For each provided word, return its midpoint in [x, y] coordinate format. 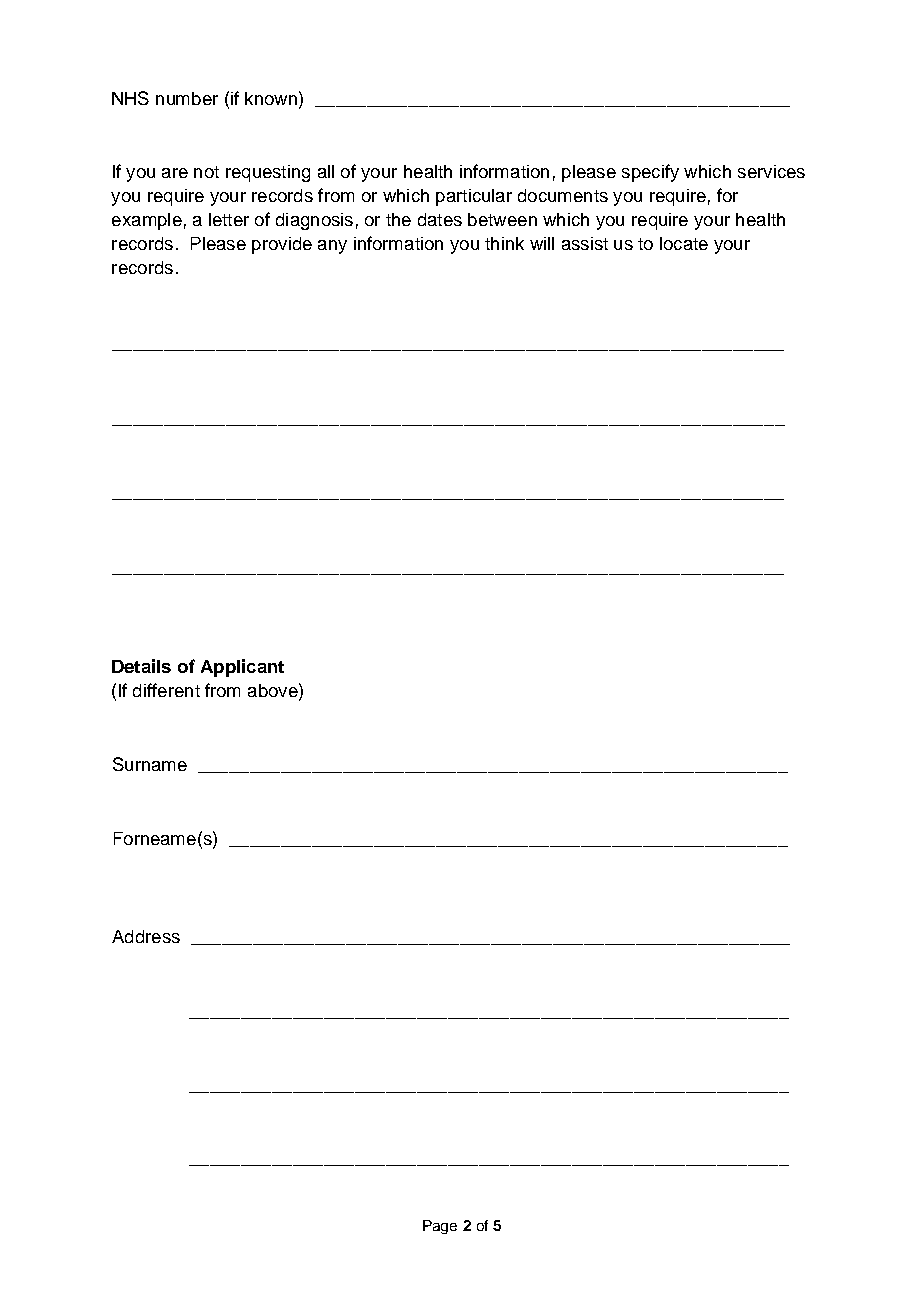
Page [440, 1227]
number [187, 98]
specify [650, 173]
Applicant [242, 668]
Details [141, 666]
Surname [150, 764]
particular [474, 197]
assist [585, 243]
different [166, 690]
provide [282, 245]
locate [684, 243]
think [504, 243]
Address [146, 936]
